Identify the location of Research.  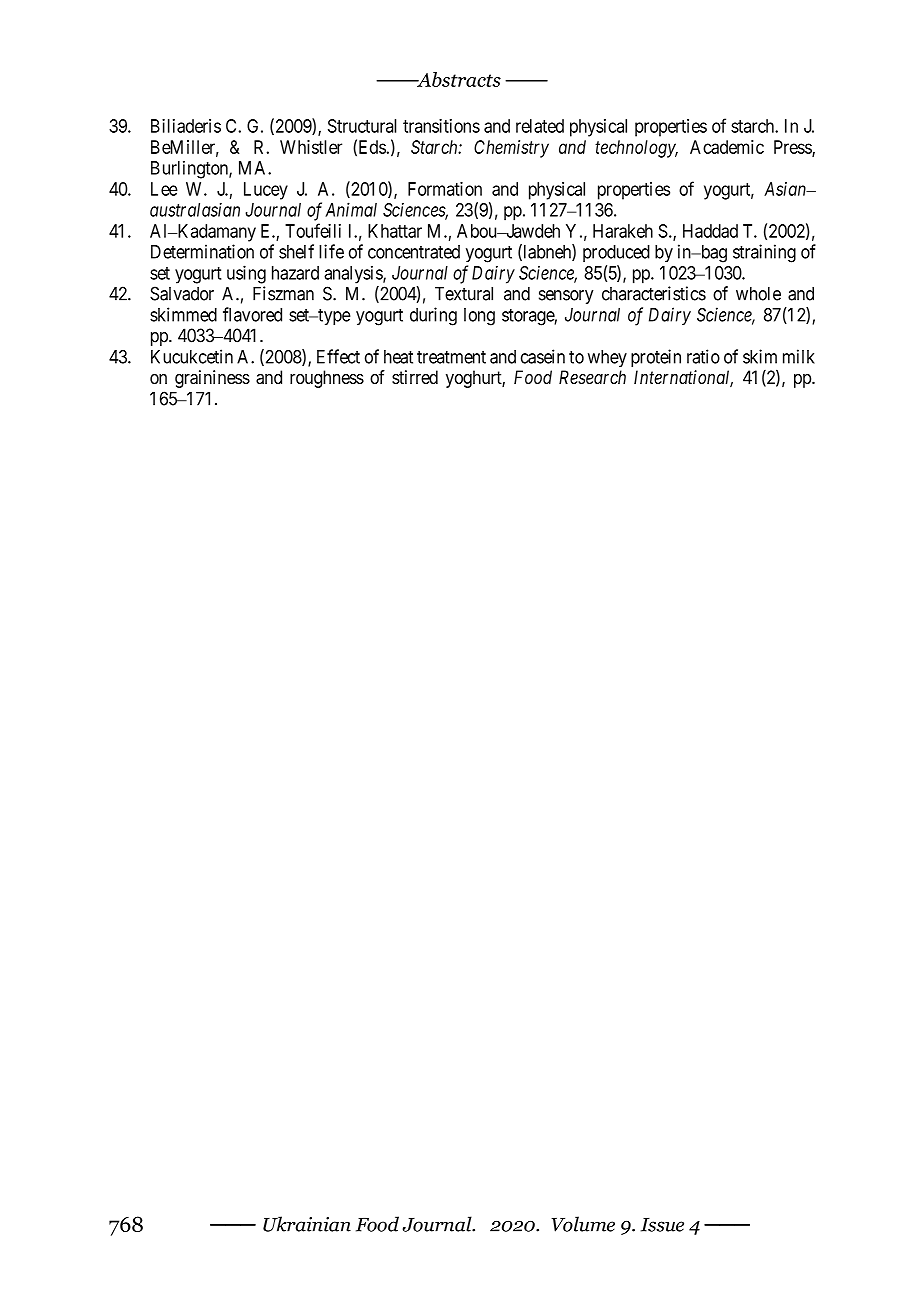
(592, 377).
